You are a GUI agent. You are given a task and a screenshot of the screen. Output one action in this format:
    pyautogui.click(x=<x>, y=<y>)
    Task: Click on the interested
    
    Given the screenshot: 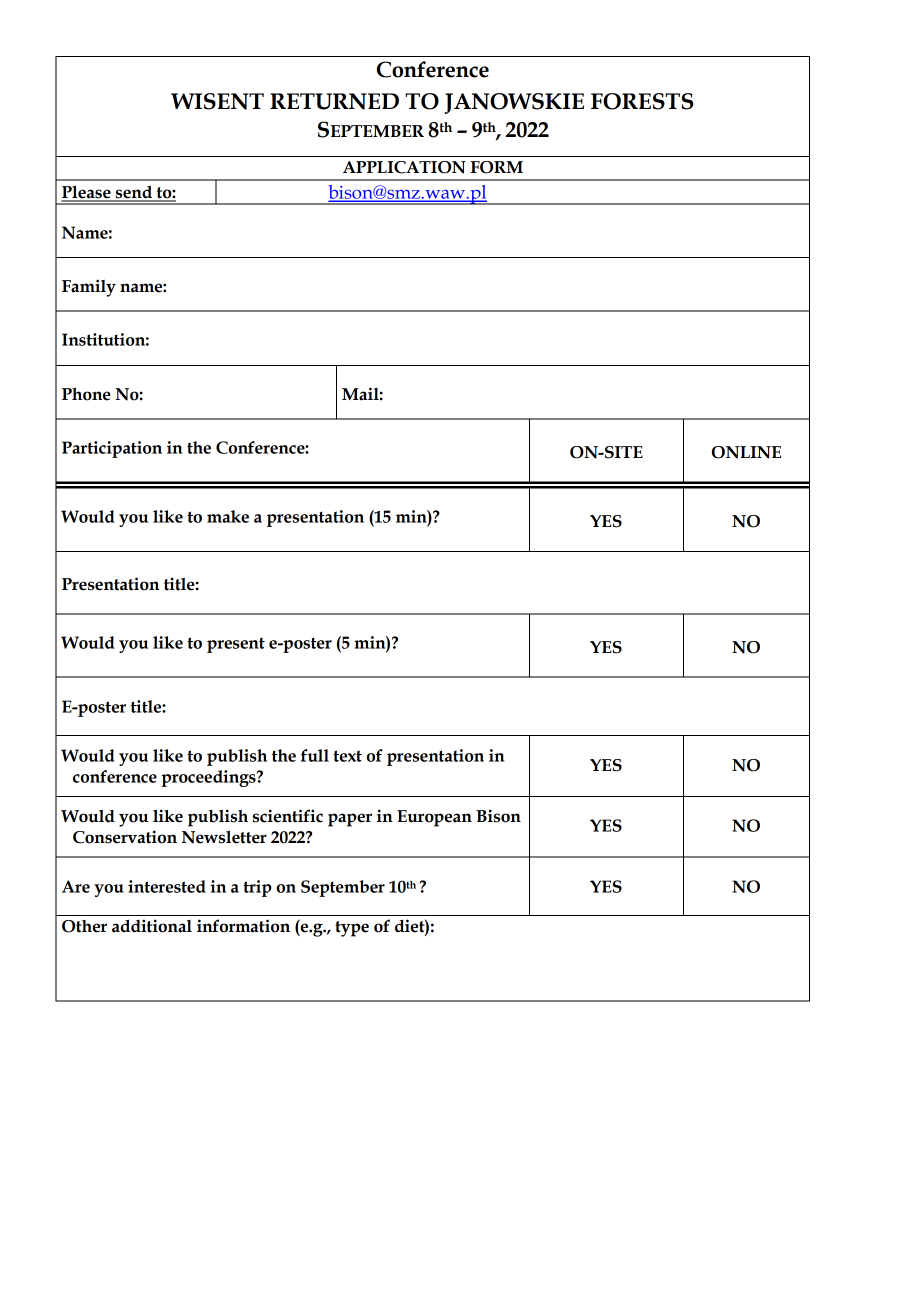 What is the action you would take?
    pyautogui.click(x=167, y=886)
